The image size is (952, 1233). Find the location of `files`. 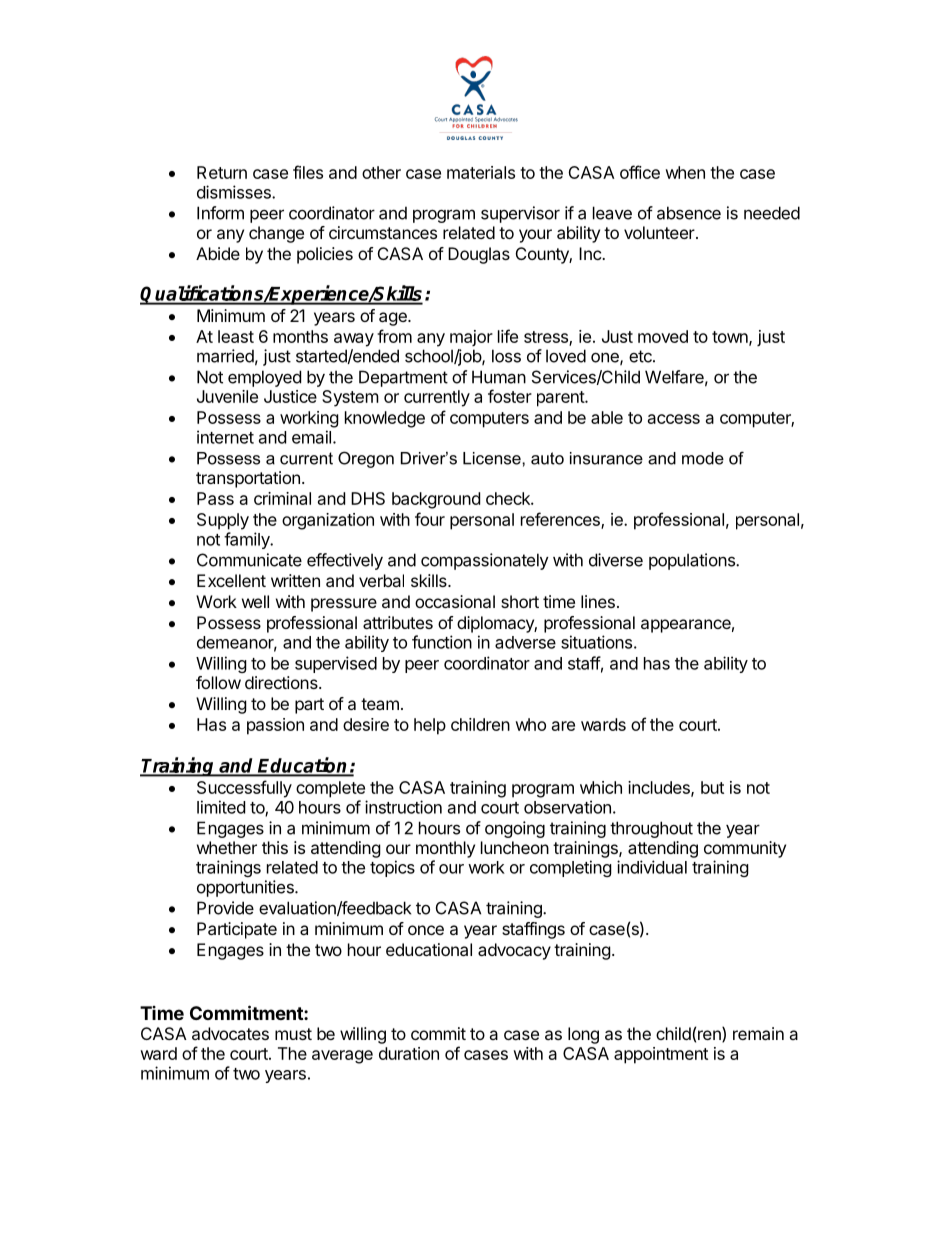

files is located at coordinates (308, 172).
